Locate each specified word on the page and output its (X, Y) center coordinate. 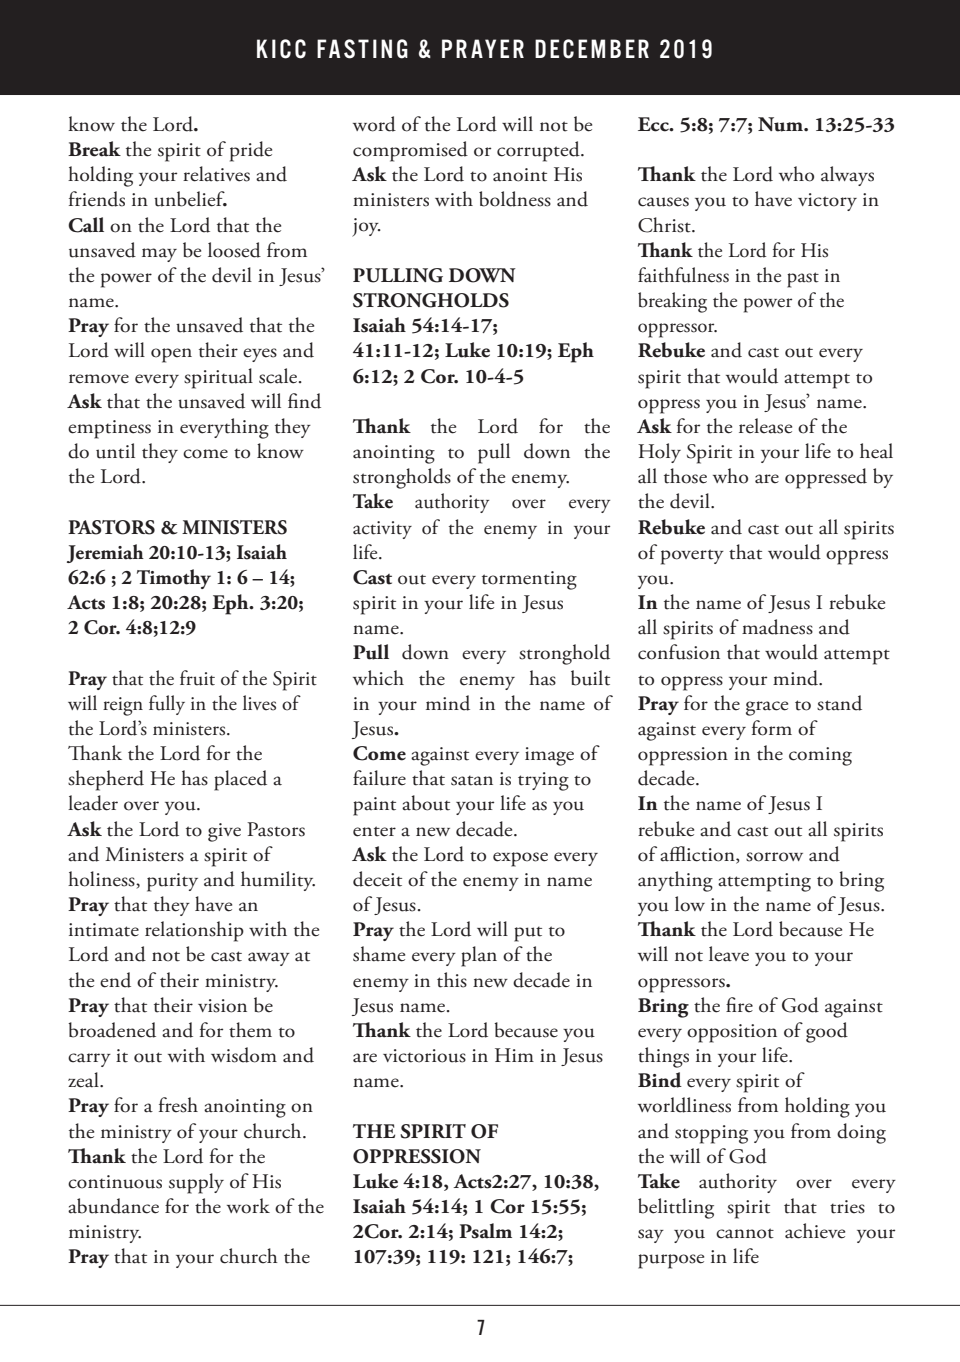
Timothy (174, 579)
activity (382, 530)
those (685, 476)
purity (172, 882)
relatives (216, 174)
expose (520, 859)
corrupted (539, 151)
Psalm (485, 1231)
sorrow (774, 857)
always (847, 176)
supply (196, 1183)
